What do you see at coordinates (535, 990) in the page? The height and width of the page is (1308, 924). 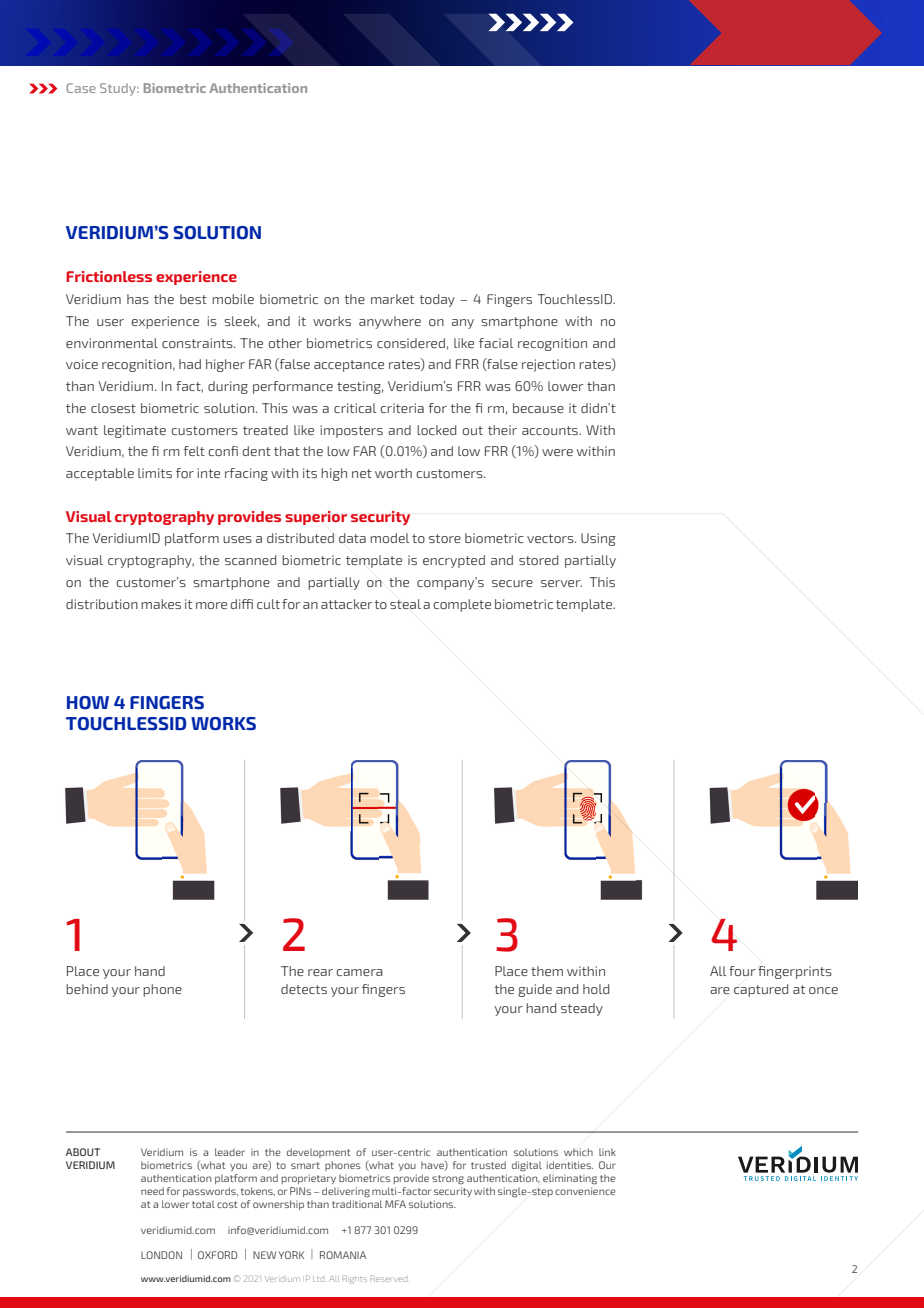 I see `guide` at bounding box center [535, 990].
